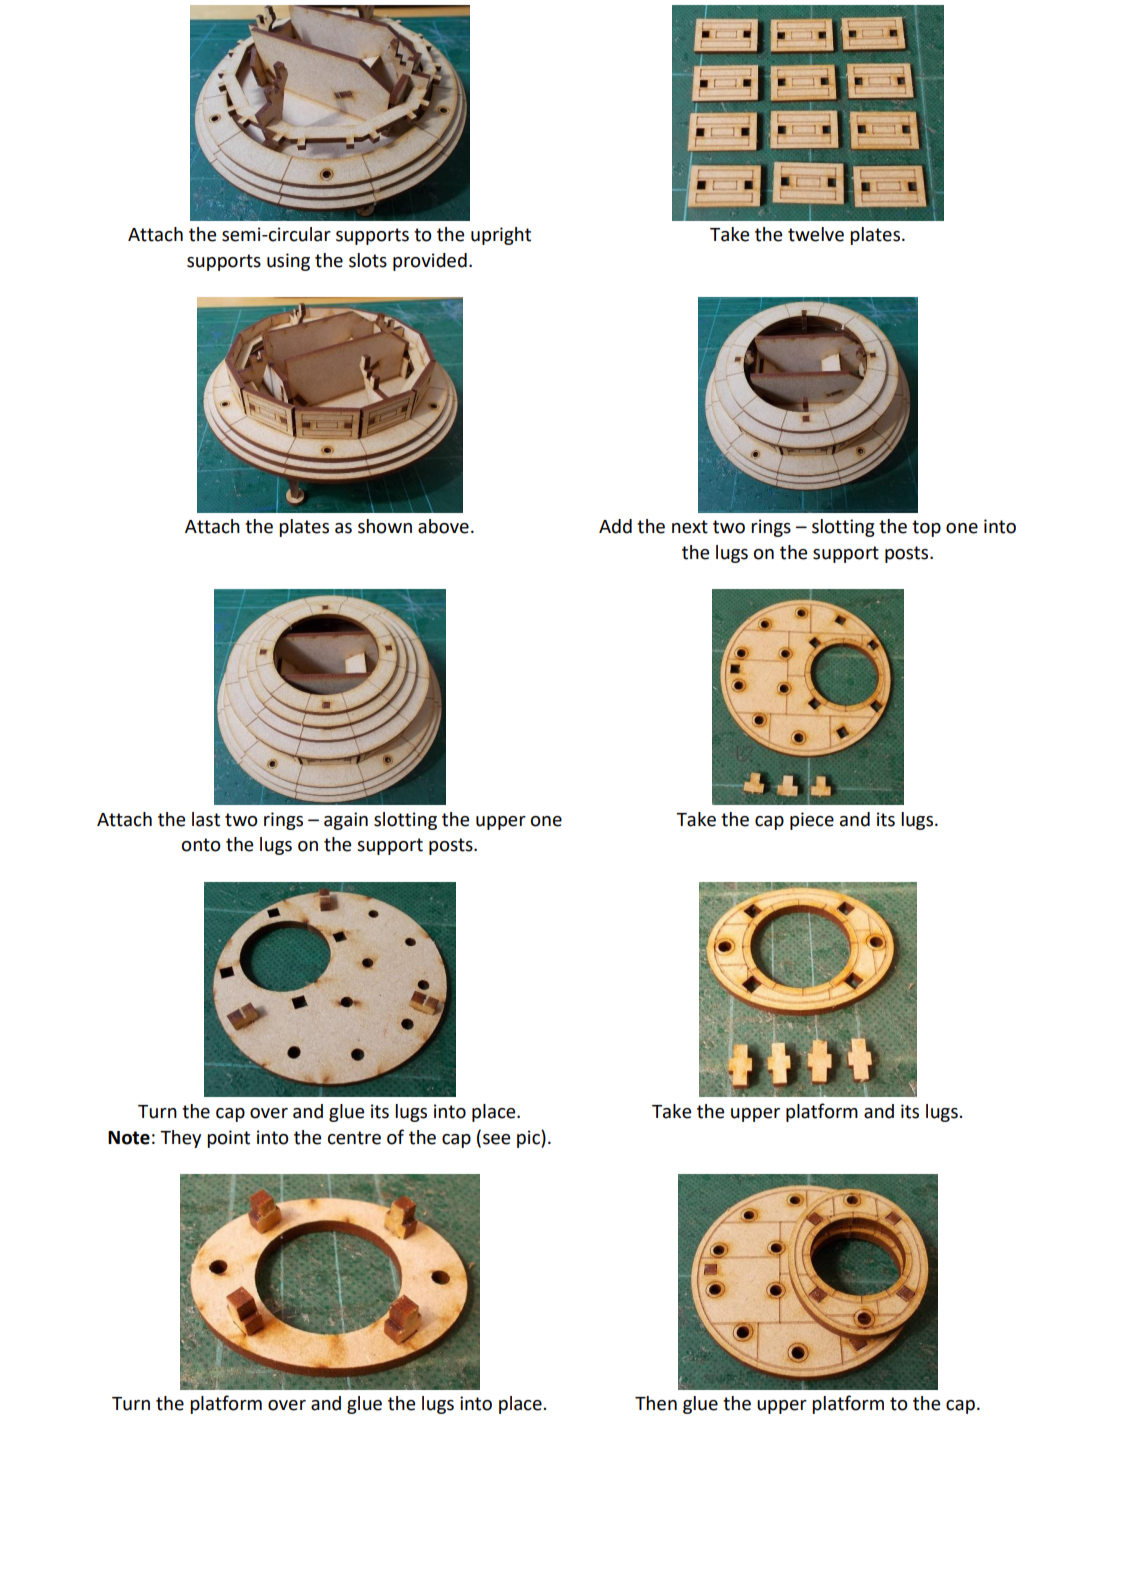 The height and width of the screenshot is (1595, 1128). Describe the element at coordinates (288, 262) in the screenshot. I see `using` at that location.
